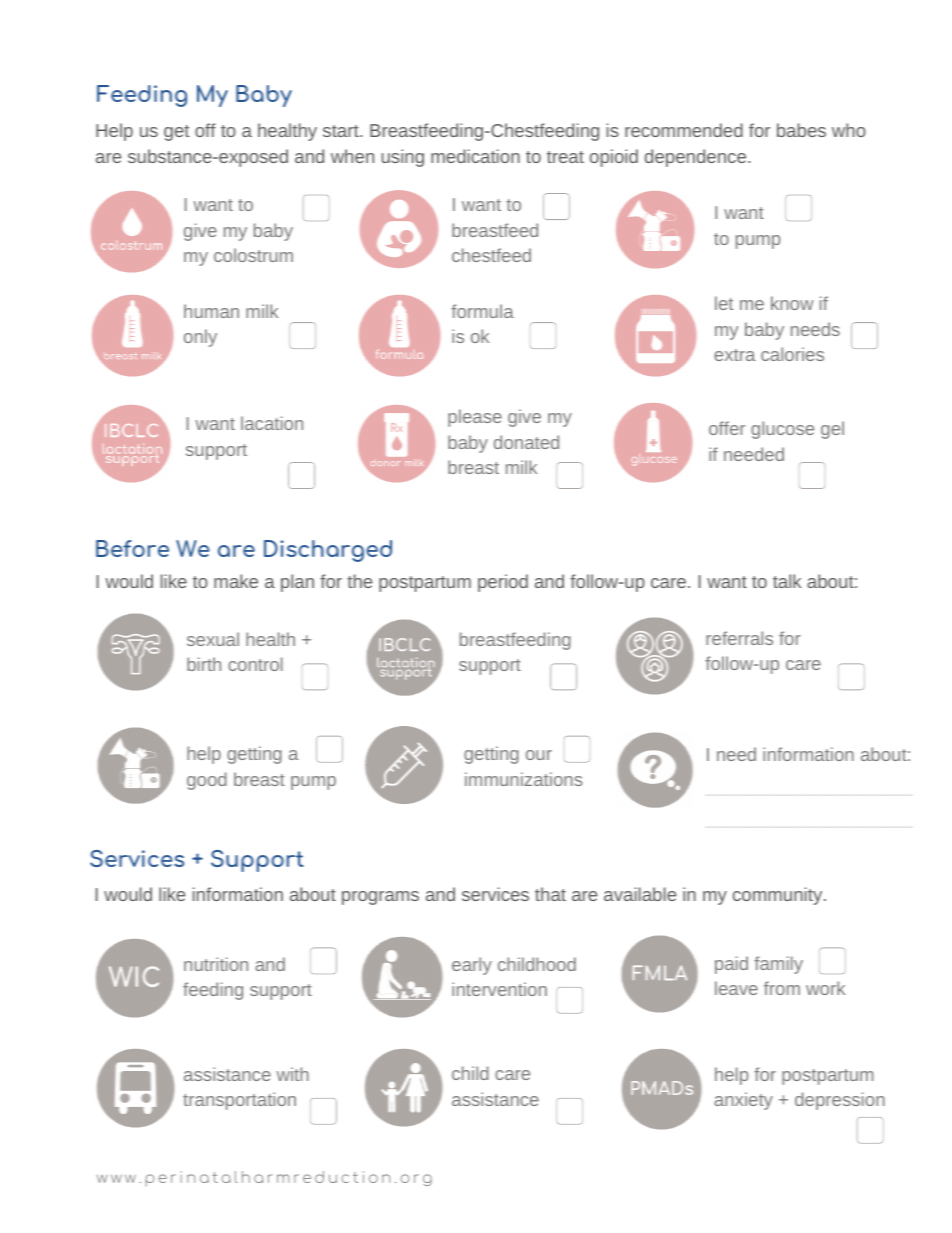 Image resolution: width=952 pixels, height=1233 pixels. What do you see at coordinates (207, 781) in the page?
I see `good` at bounding box center [207, 781].
